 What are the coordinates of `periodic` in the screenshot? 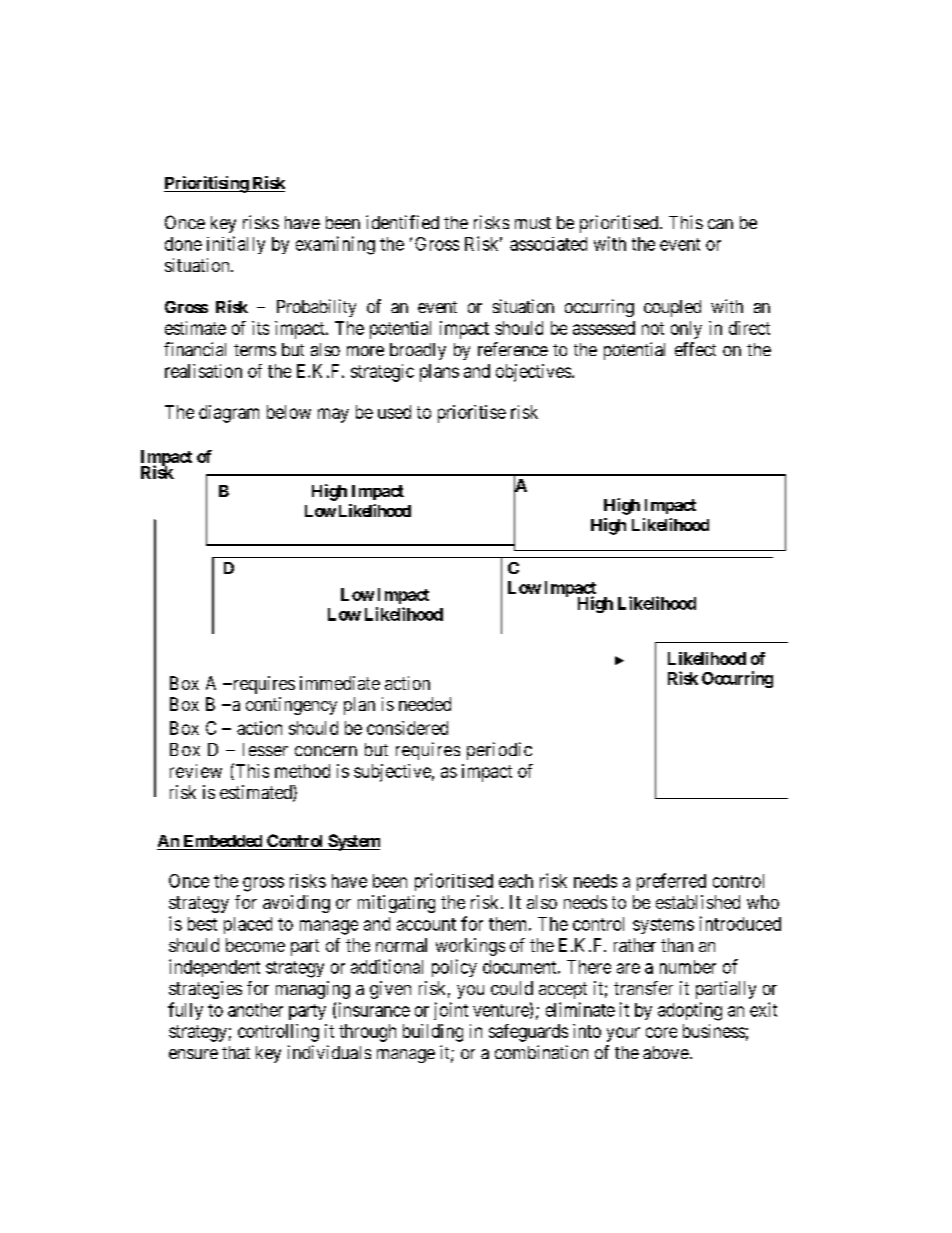 It's located at (499, 751).
